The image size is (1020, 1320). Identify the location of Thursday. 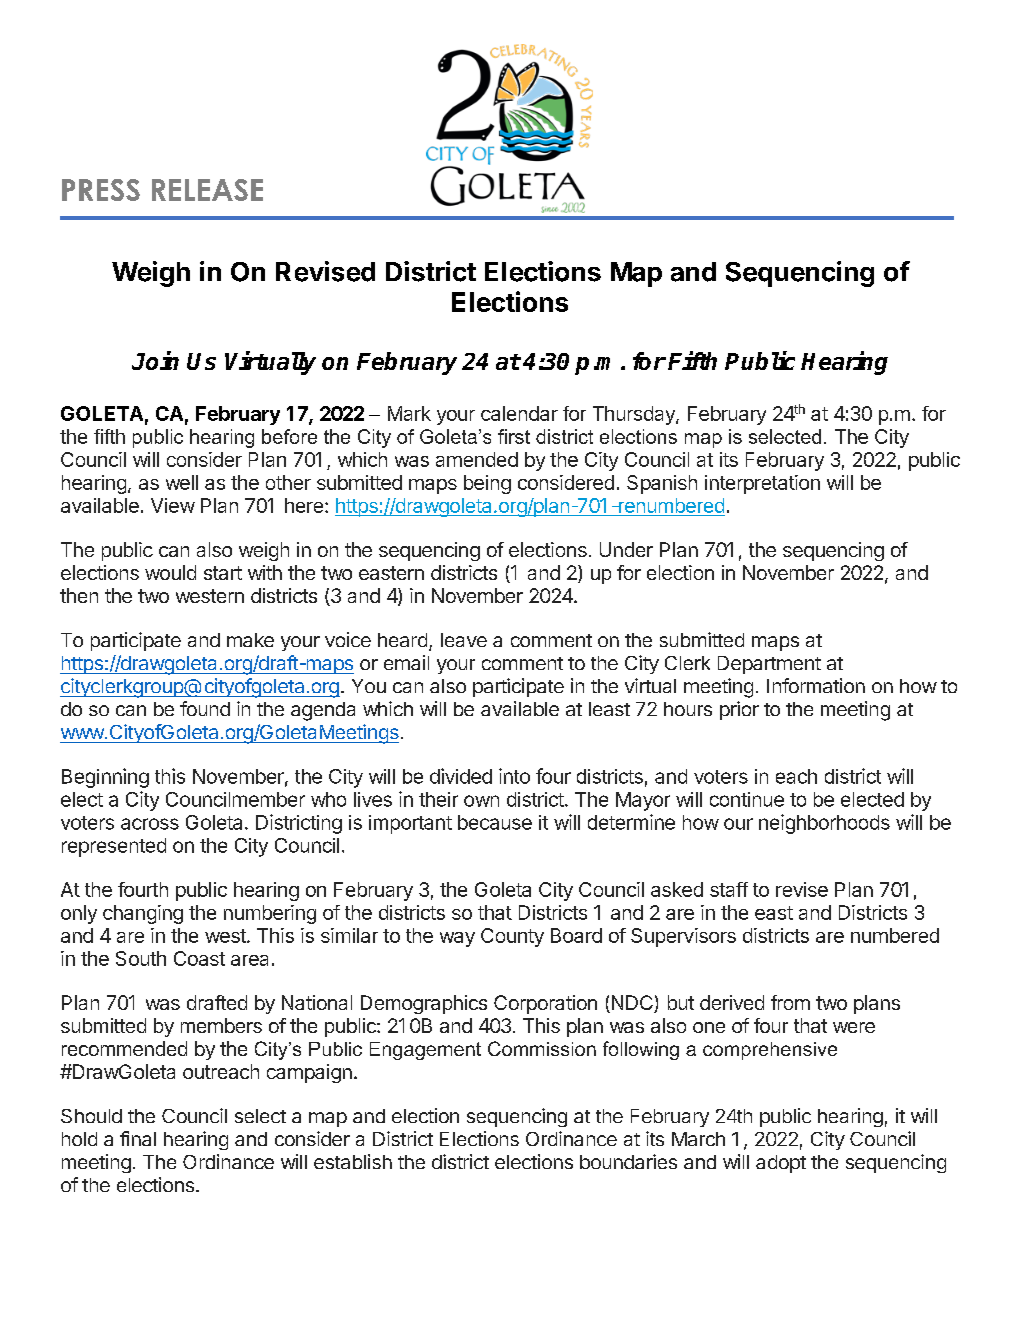
(635, 415).
